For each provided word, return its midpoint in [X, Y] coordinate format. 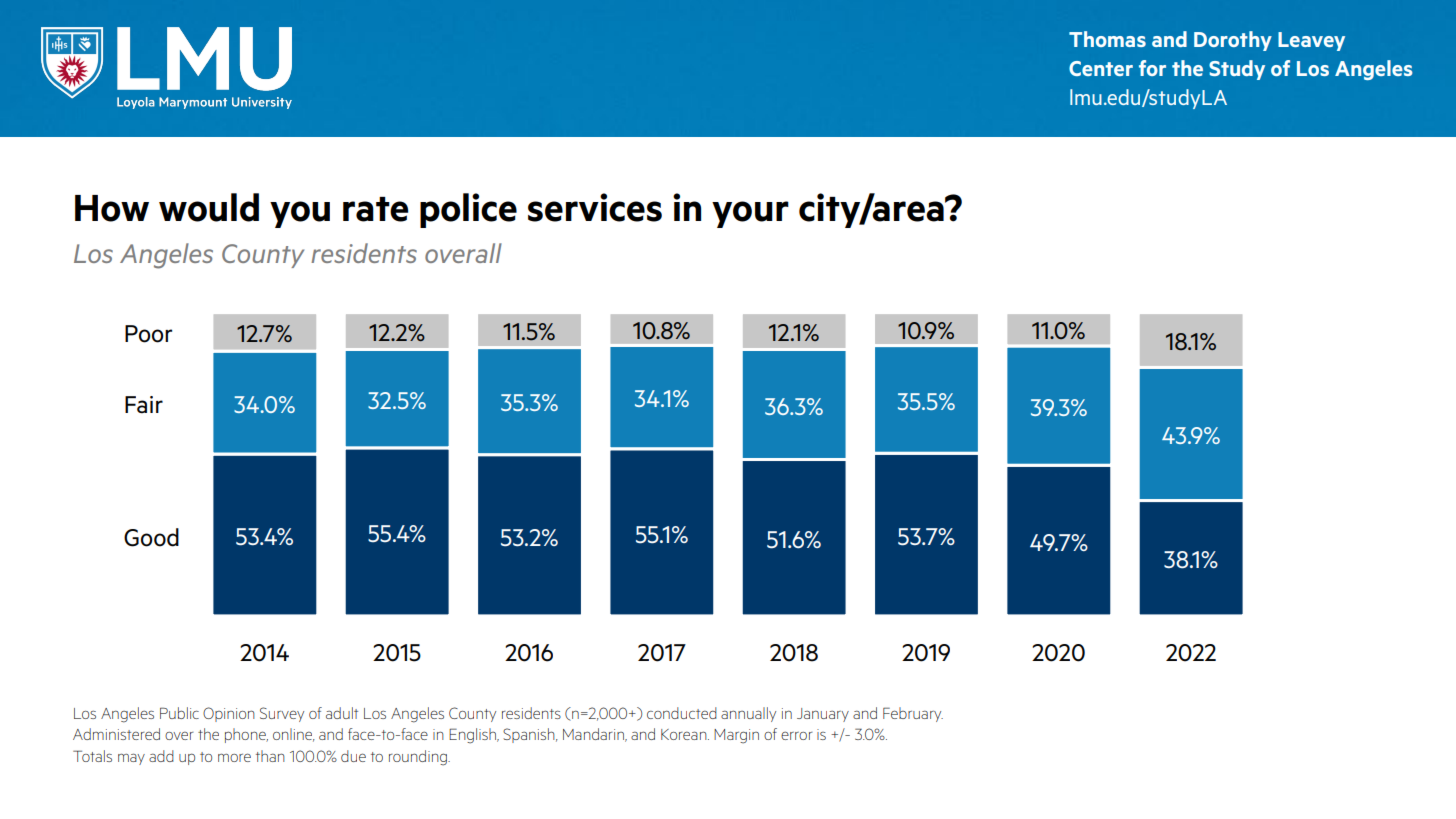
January [823, 715]
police [468, 210]
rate [375, 209]
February [913, 714]
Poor [148, 334]
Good [151, 537]
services [595, 207]
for [1152, 68]
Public [179, 713]
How [112, 208]
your [750, 214]
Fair [144, 405]
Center [1101, 68]
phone [246, 735]
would [209, 207]
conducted [682, 713]
